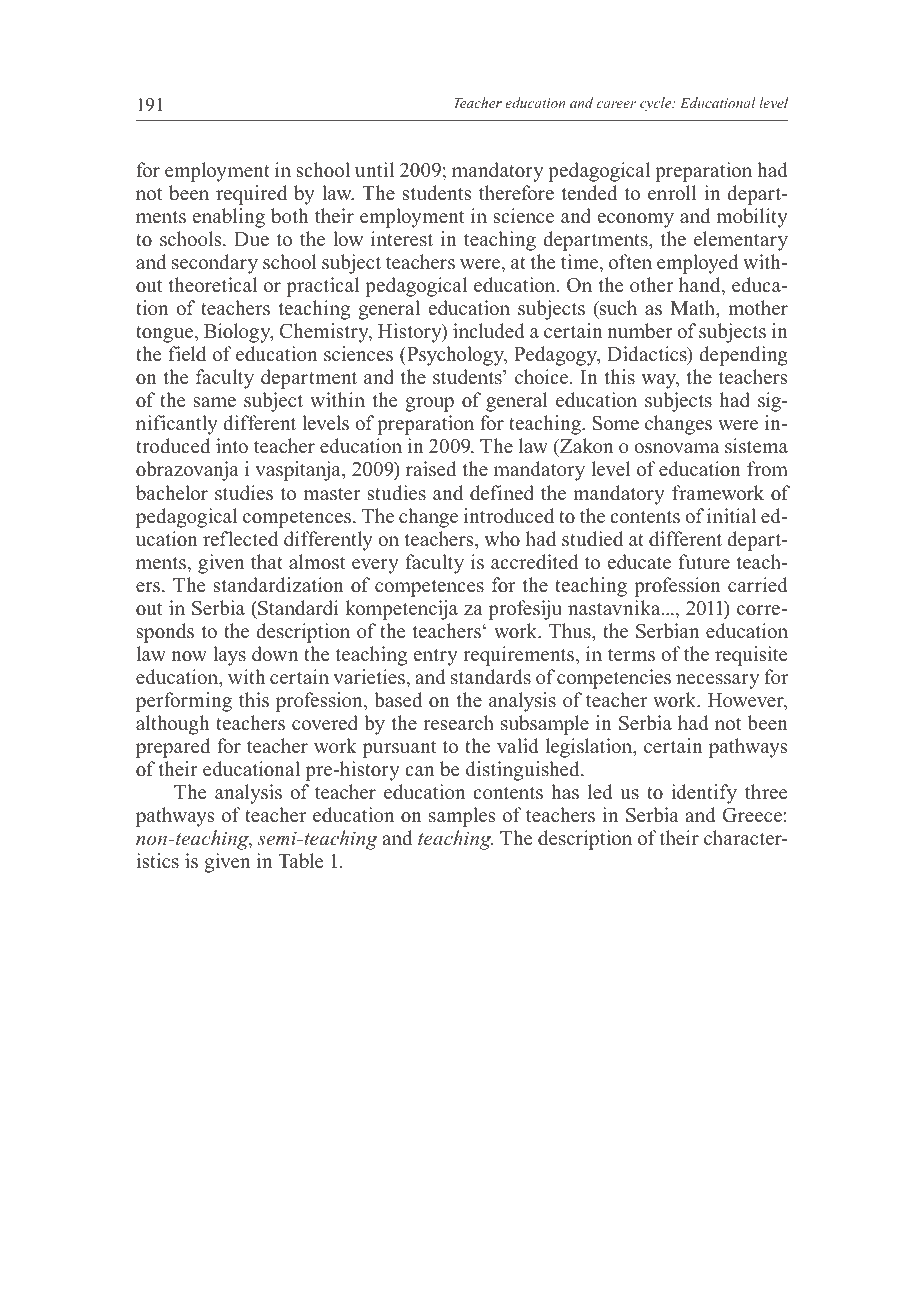 Image resolution: width=924 pixels, height=1305 pixels. What do you see at coordinates (300, 861) in the screenshot?
I see `Table` at bounding box center [300, 861].
